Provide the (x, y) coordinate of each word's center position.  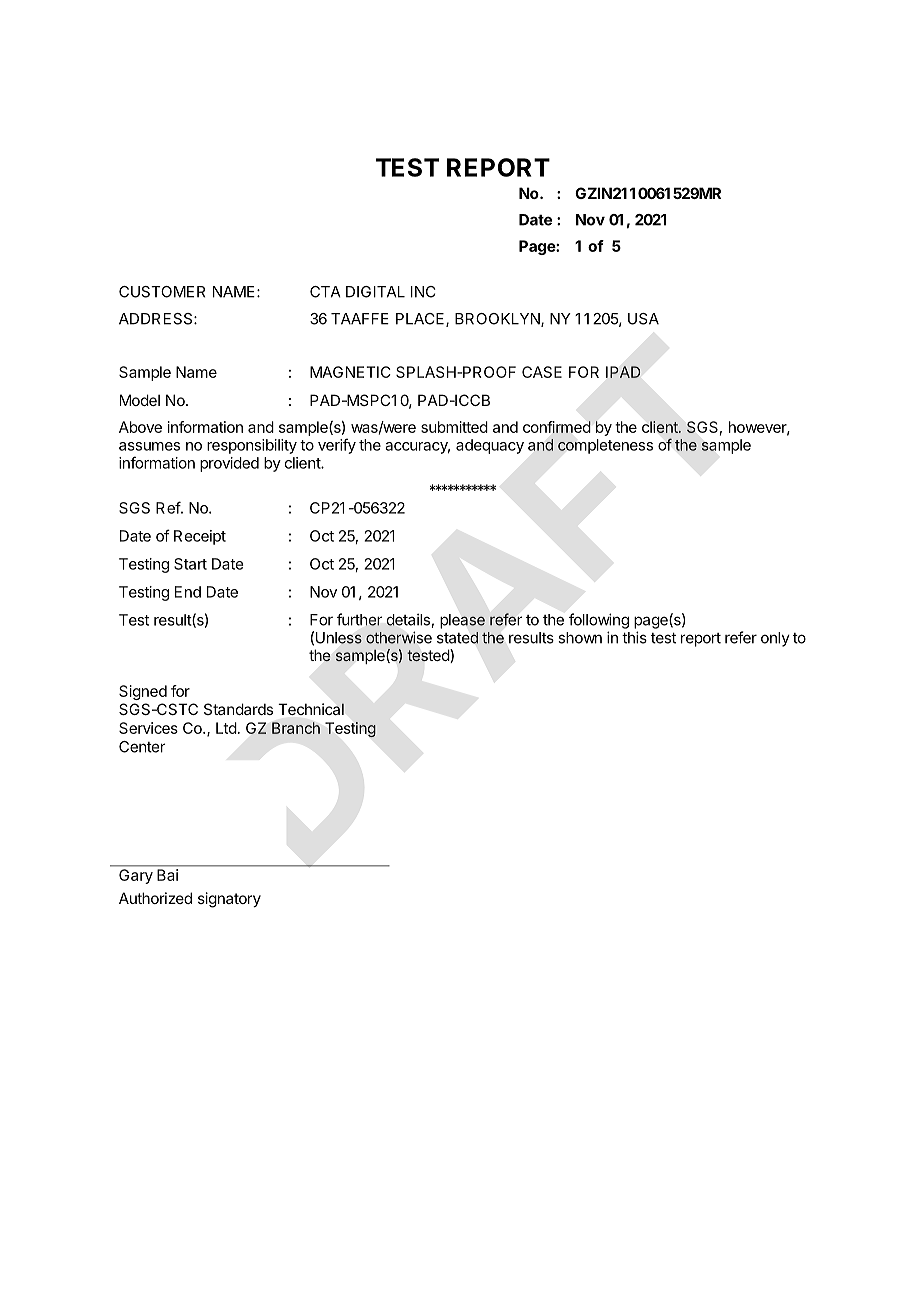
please (462, 621)
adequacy (490, 446)
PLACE (421, 320)
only (775, 639)
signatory (229, 900)
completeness (605, 446)
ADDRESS (157, 319)
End (188, 592)
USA (643, 319)
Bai (167, 875)
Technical (311, 709)
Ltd (226, 728)
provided (229, 464)
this (634, 637)
